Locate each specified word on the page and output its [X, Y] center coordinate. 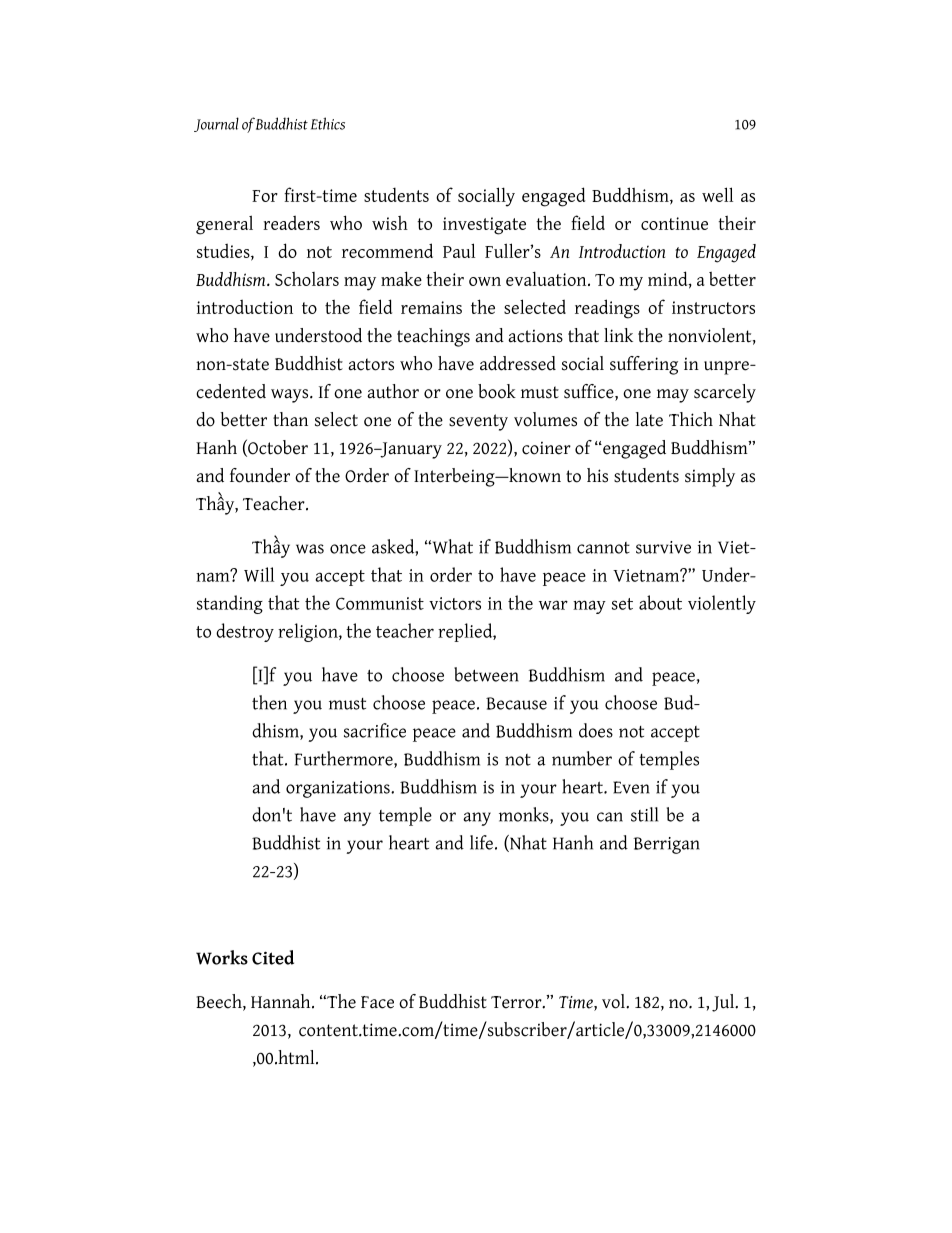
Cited [273, 957]
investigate [484, 226]
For [265, 196]
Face [377, 1002]
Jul [724, 1003]
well [717, 194]
